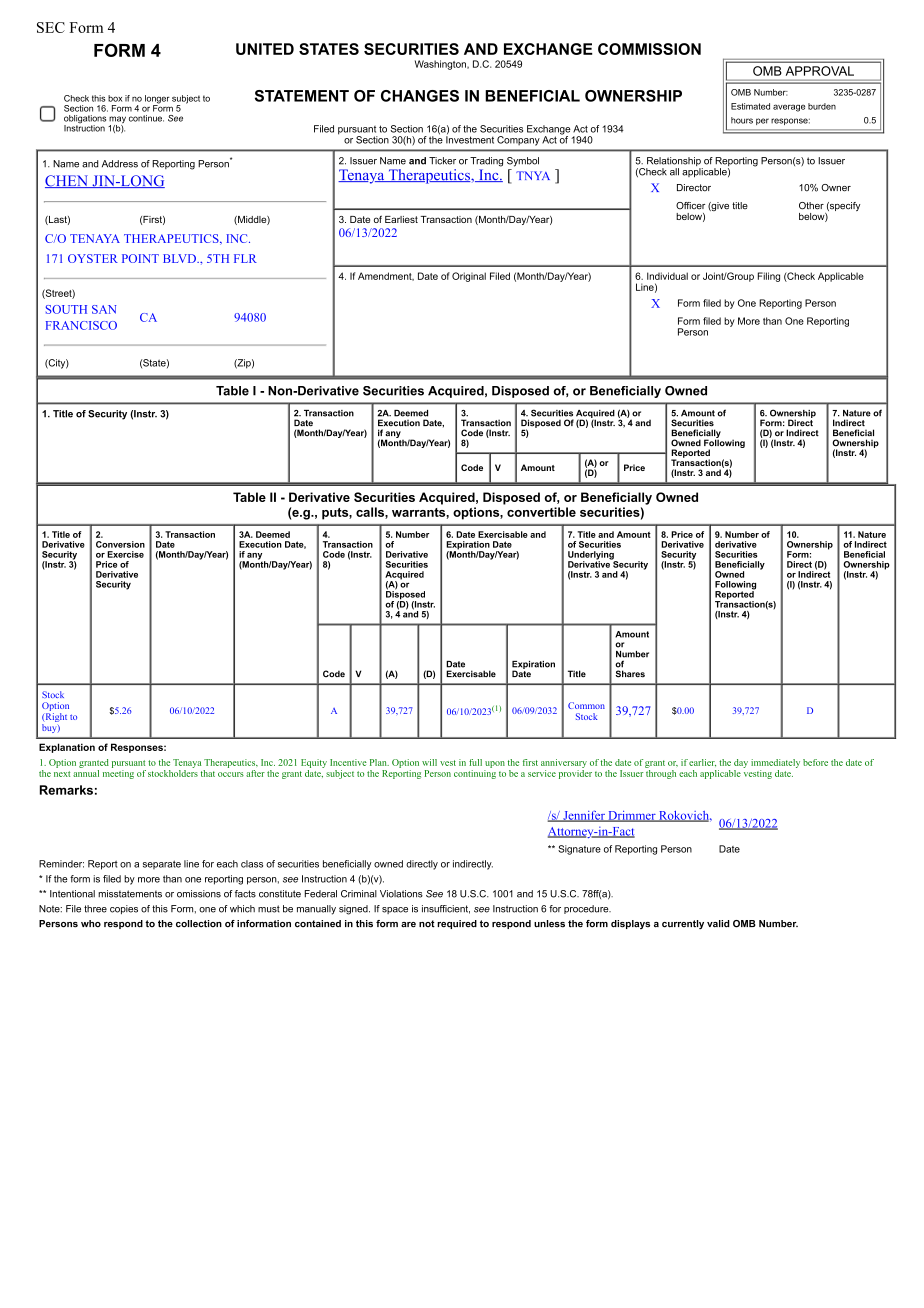 This screenshot has height=1308, width=924. What do you see at coordinates (586, 705) in the screenshot?
I see `Common` at bounding box center [586, 705].
